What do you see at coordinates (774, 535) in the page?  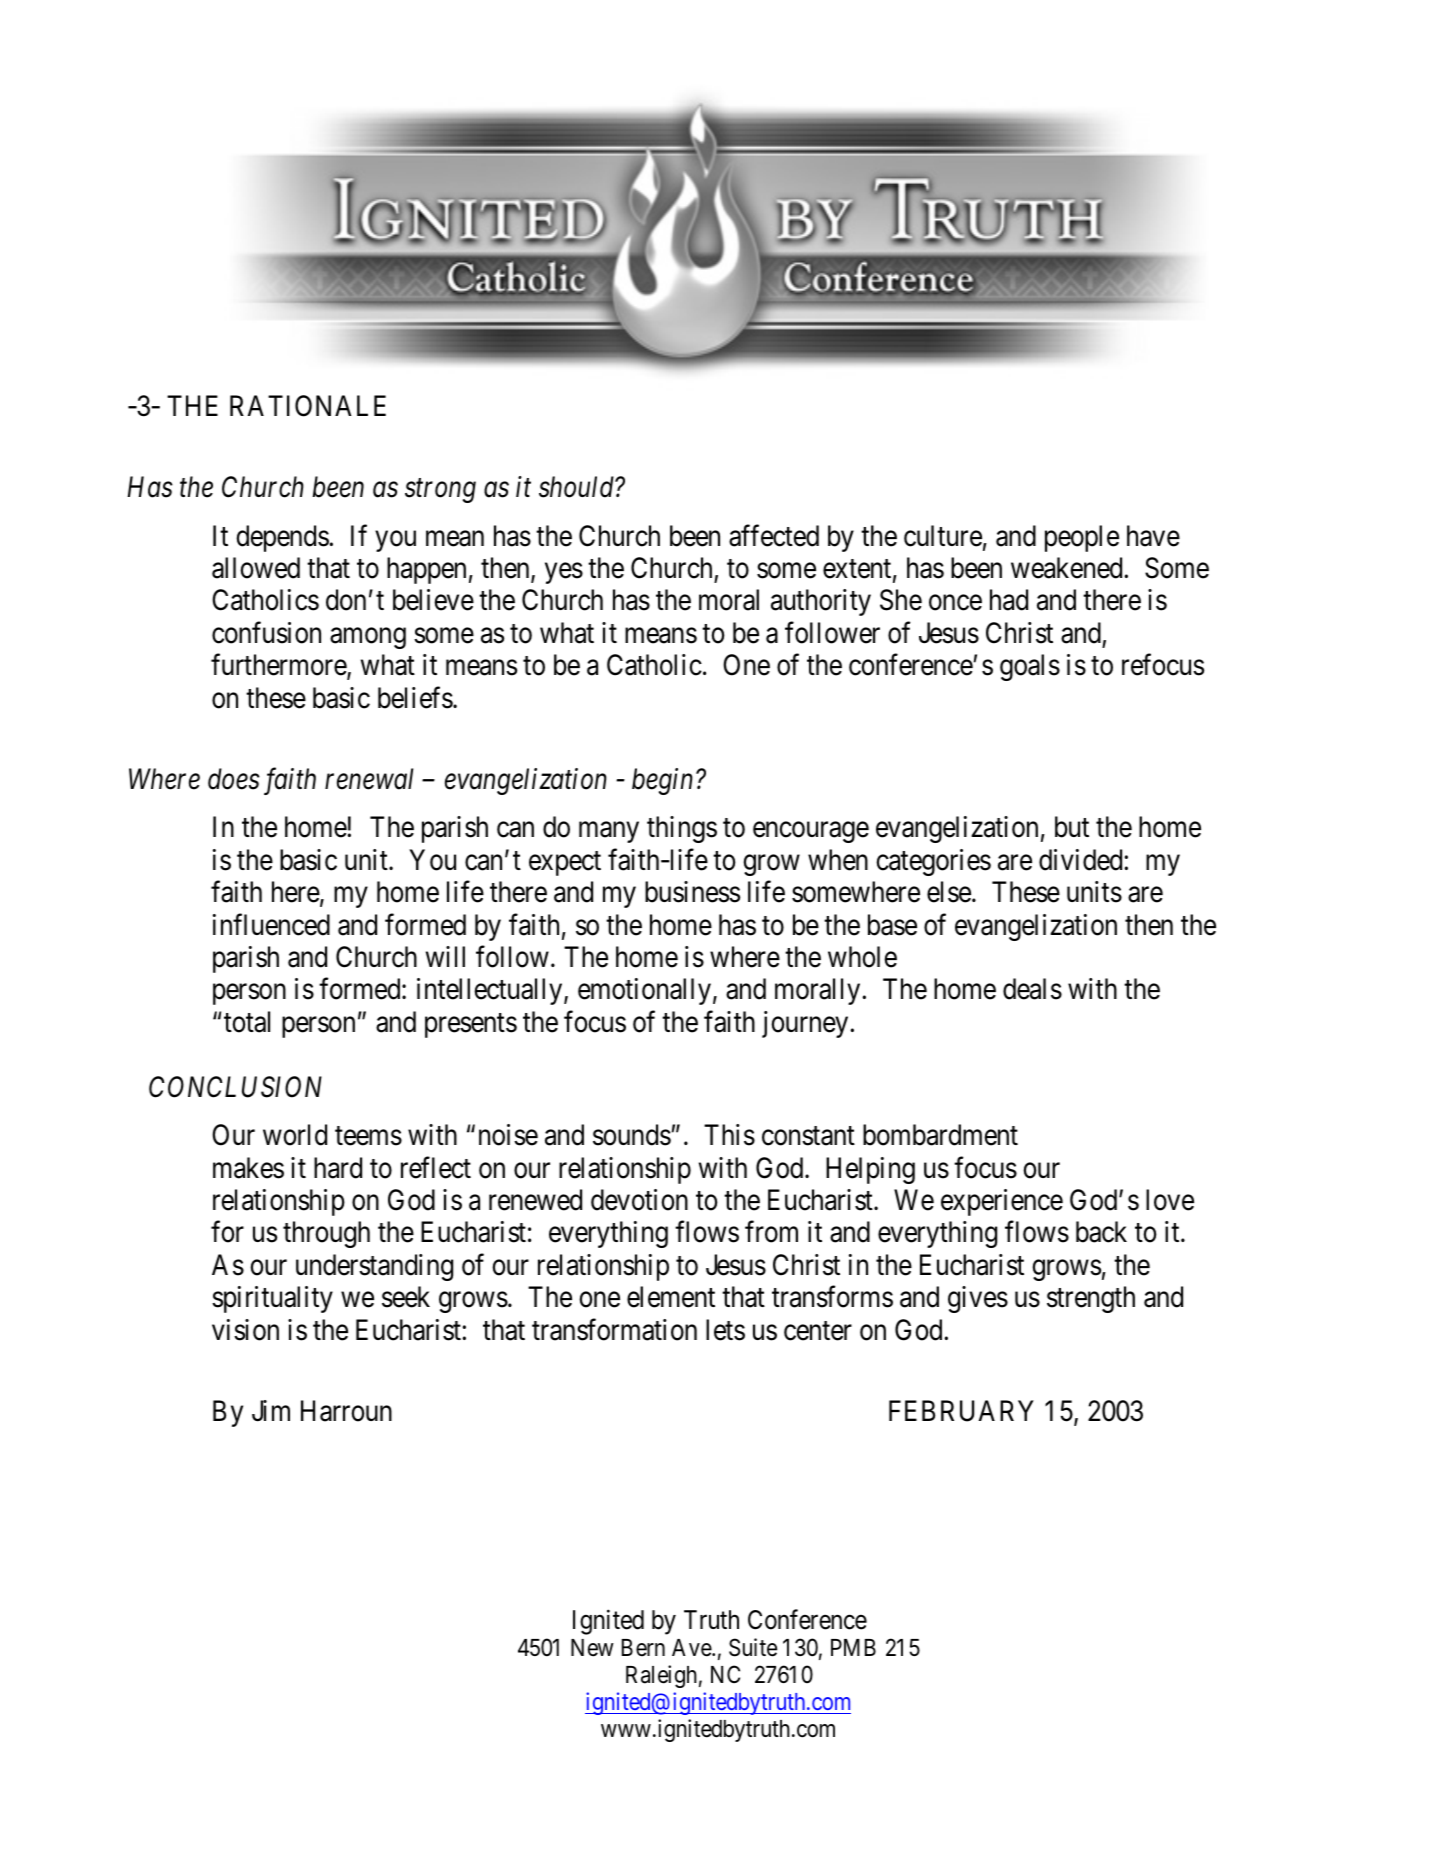 I see `affected` at bounding box center [774, 535].
